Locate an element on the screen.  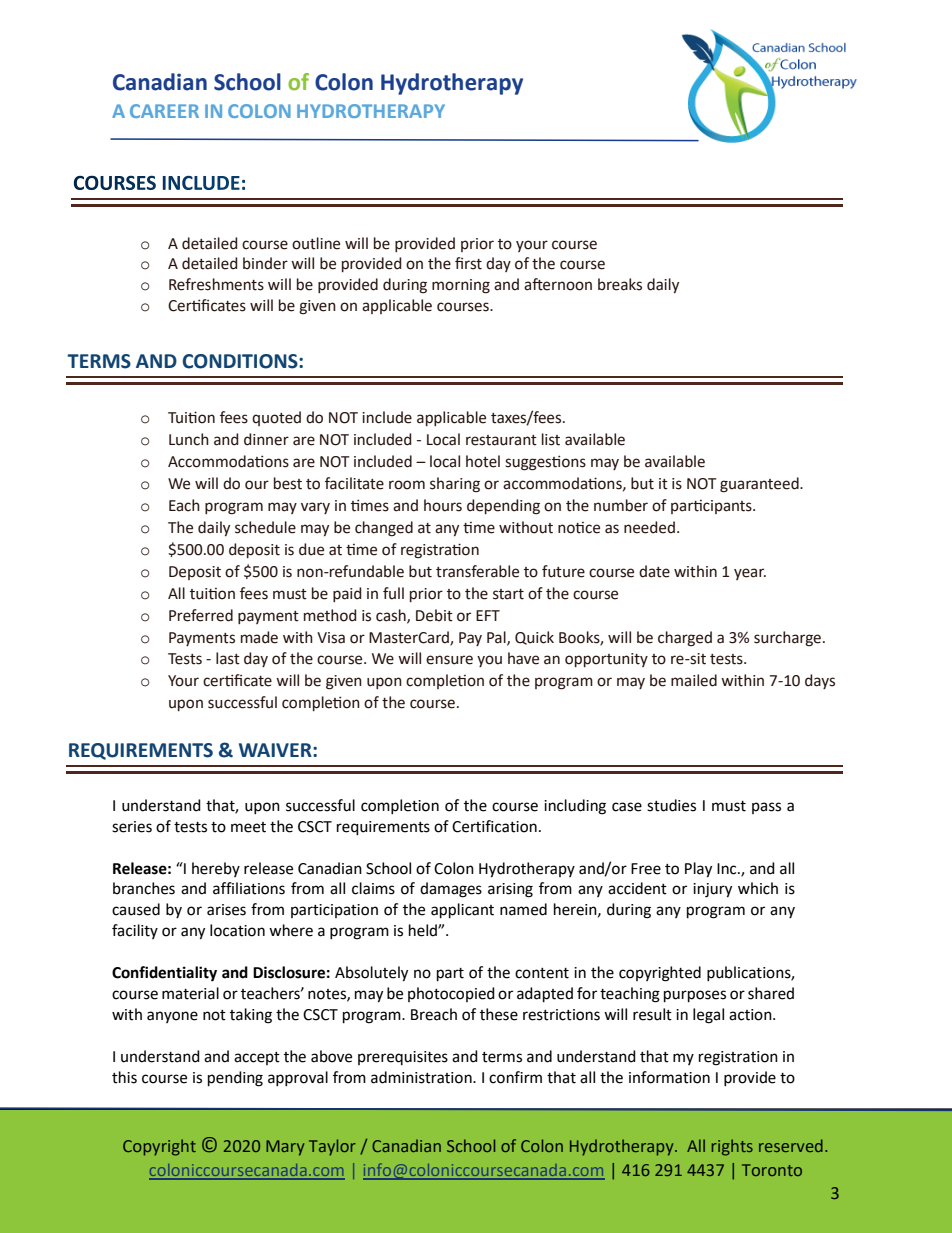
CAREER is located at coordinates (164, 111).
